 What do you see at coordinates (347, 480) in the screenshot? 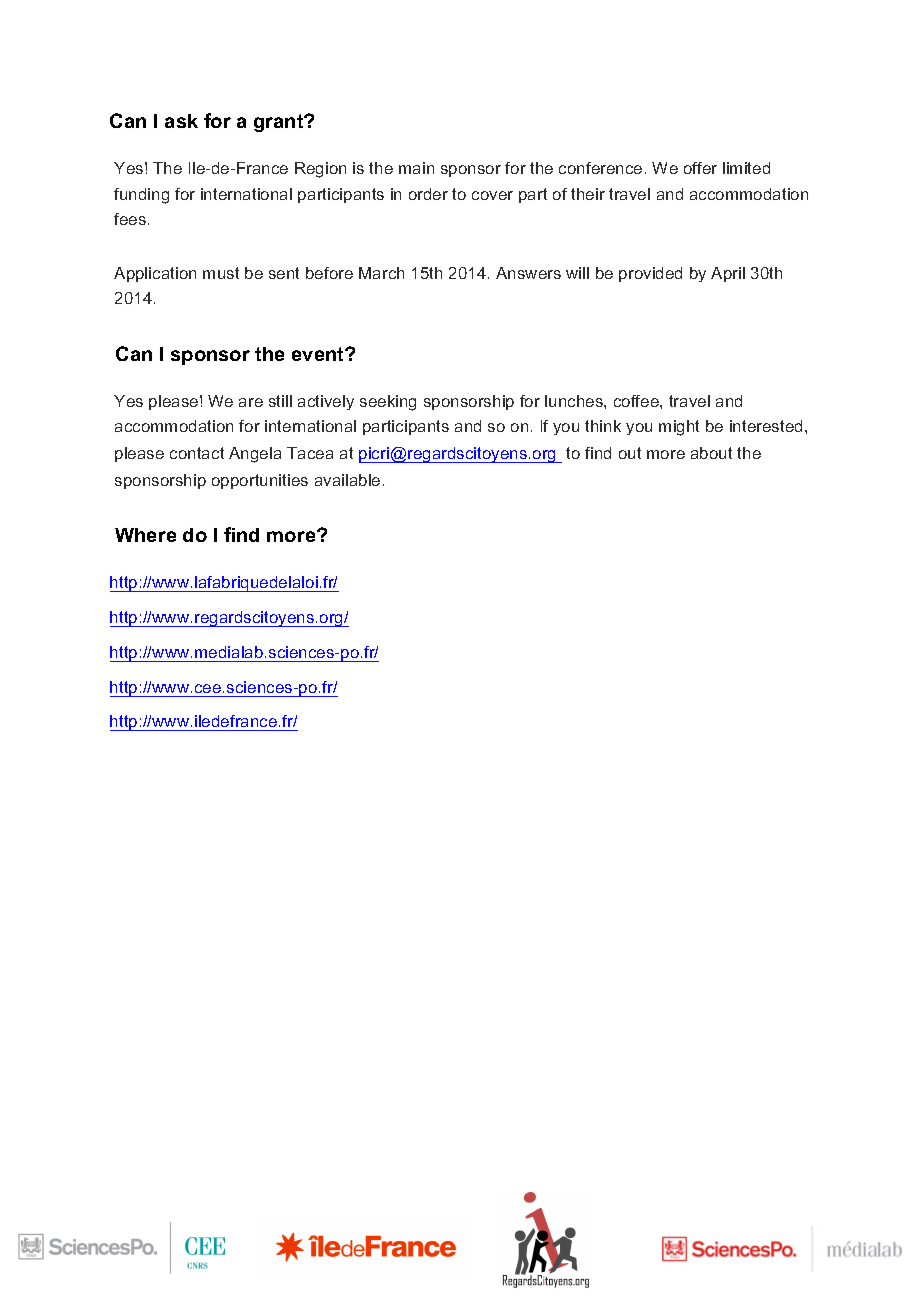
I see `available` at bounding box center [347, 480].
